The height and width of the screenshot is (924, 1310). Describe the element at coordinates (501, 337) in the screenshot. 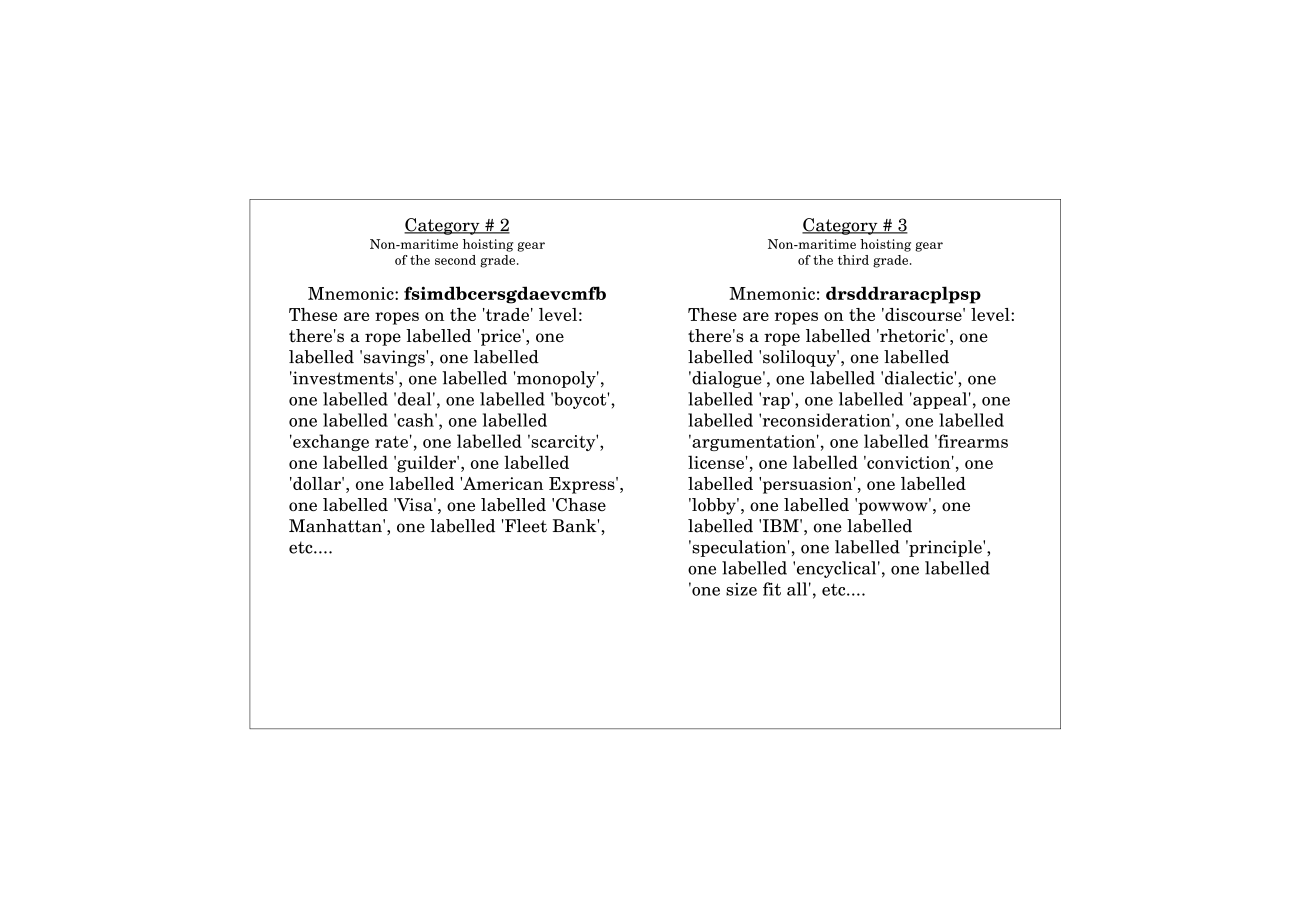

I see `price` at that location.
